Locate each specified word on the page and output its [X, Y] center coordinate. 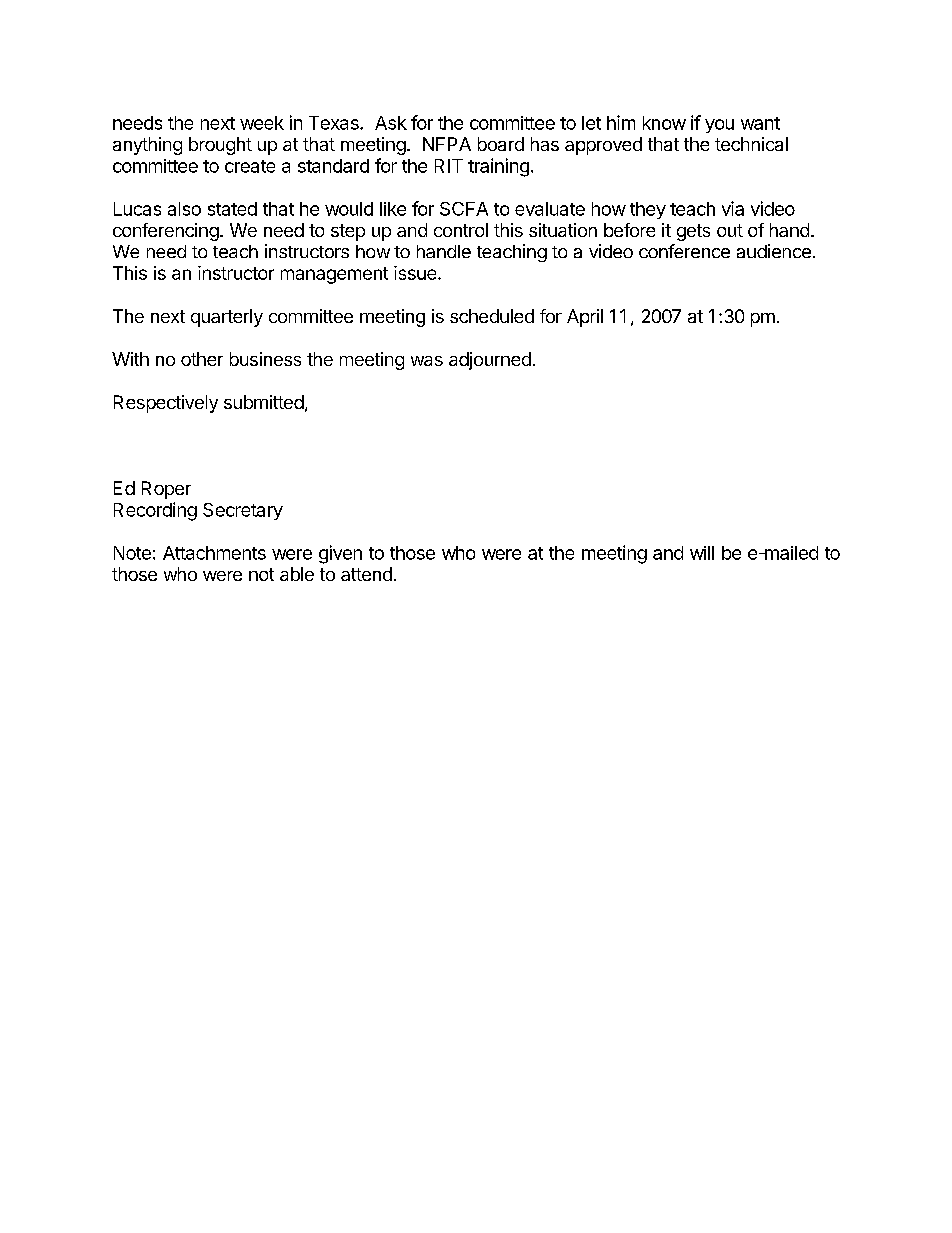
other [202, 359]
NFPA [447, 144]
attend [366, 574]
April [585, 318]
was [427, 361]
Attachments [214, 553]
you [719, 126]
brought [220, 146]
